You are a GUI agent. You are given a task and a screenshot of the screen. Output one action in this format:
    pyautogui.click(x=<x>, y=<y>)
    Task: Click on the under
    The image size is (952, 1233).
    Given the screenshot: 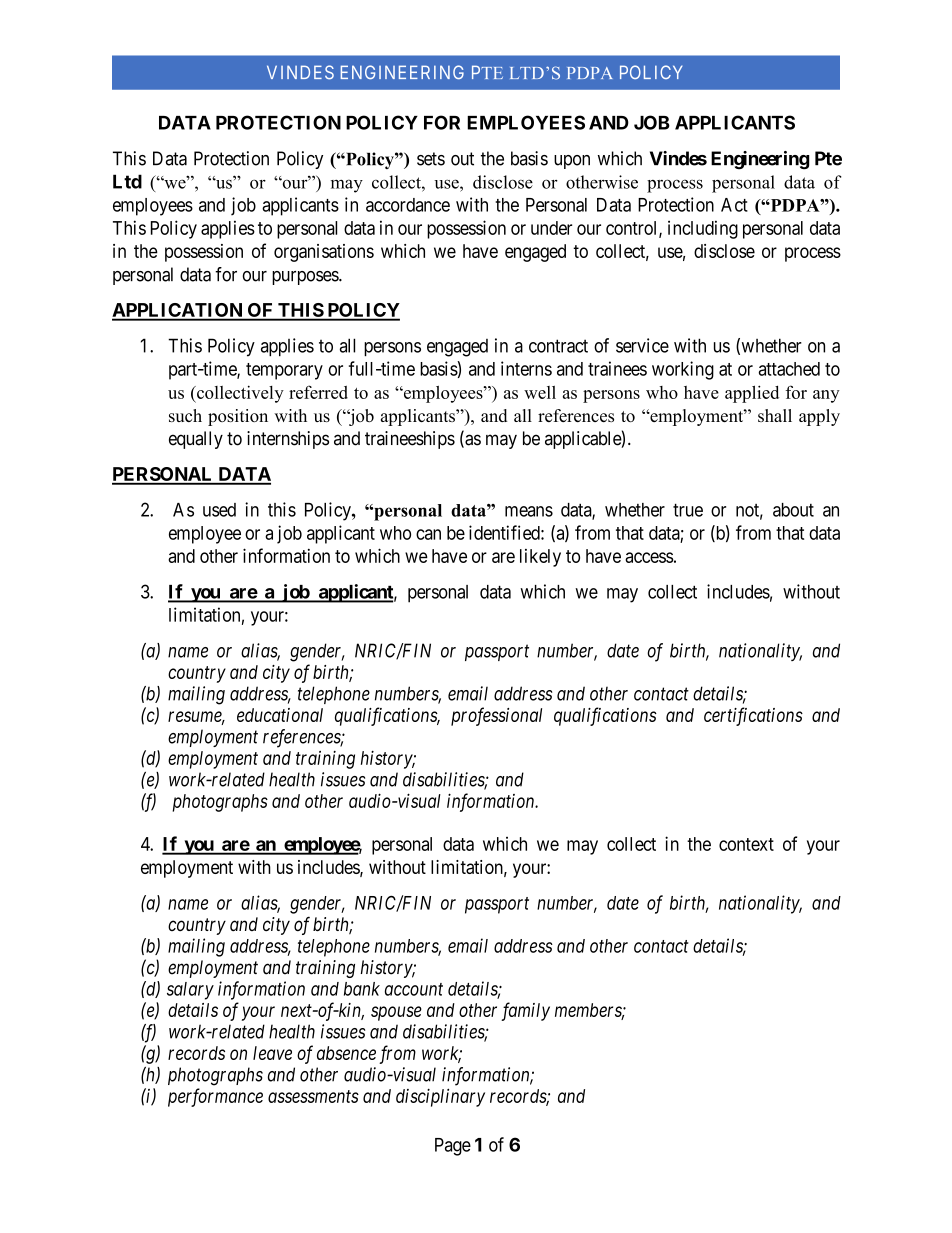 What is the action you would take?
    pyautogui.click(x=551, y=228)
